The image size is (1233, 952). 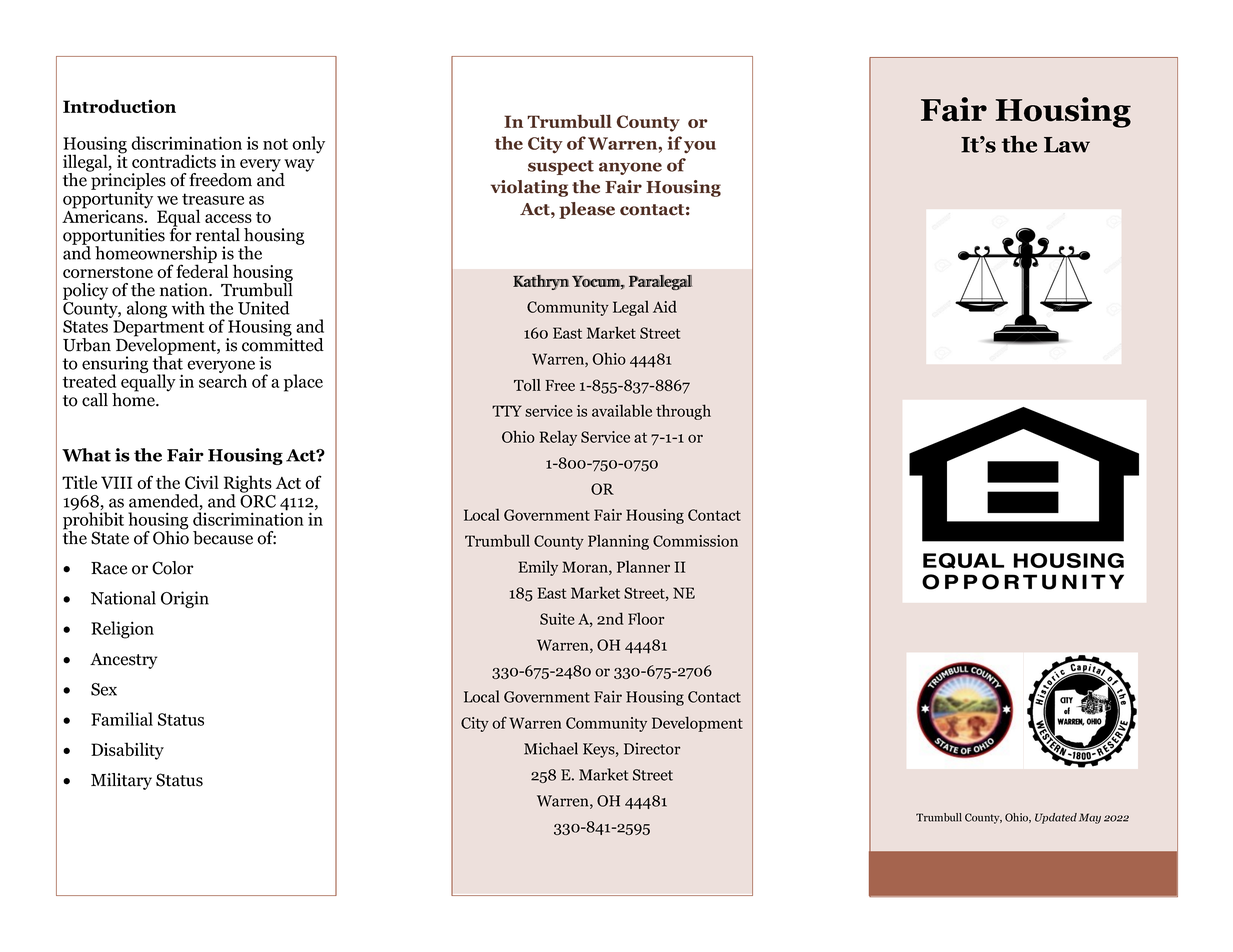 What do you see at coordinates (683, 412) in the screenshot?
I see `through` at bounding box center [683, 412].
